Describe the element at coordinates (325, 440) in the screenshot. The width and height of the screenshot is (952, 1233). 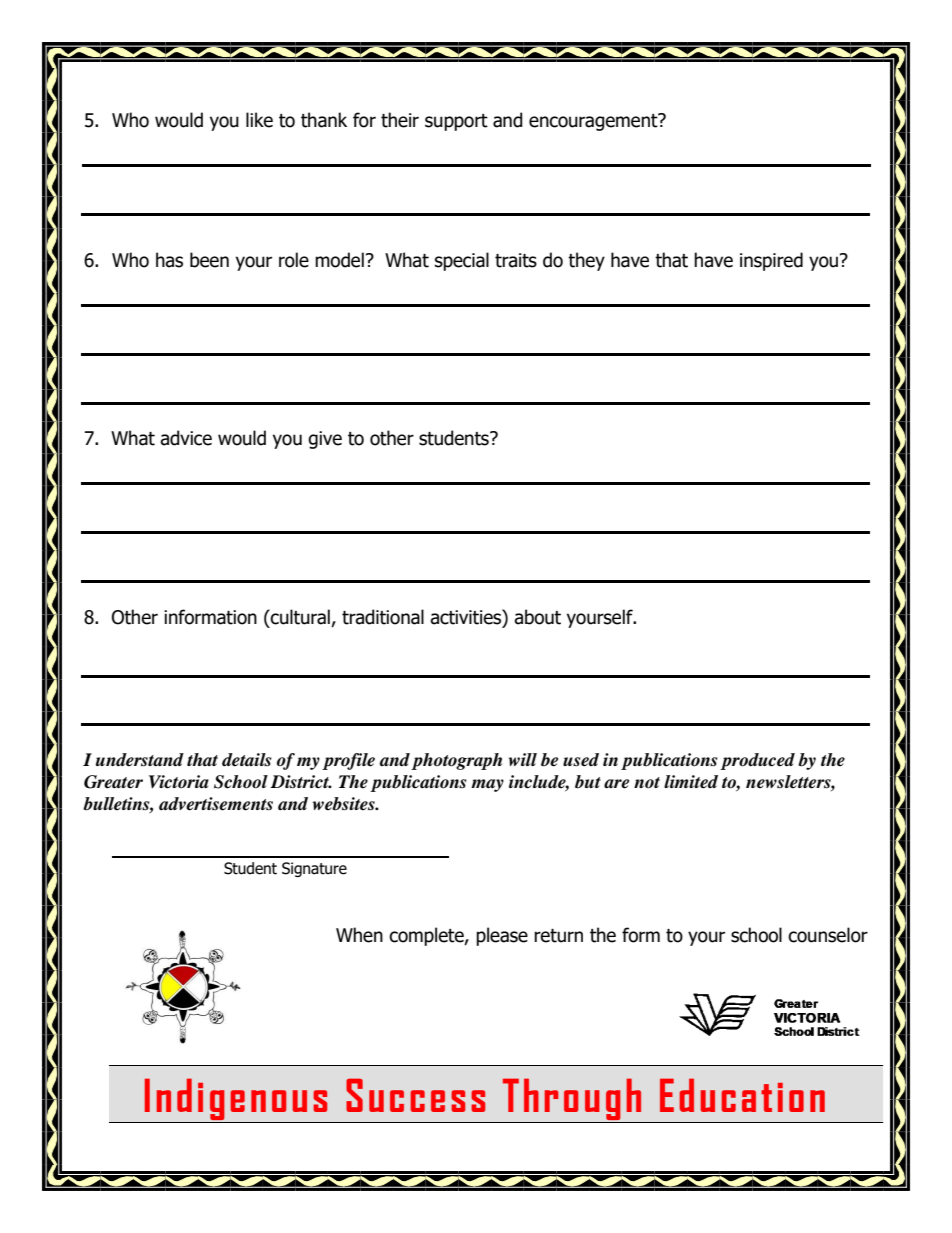
I see `give` at that location.
